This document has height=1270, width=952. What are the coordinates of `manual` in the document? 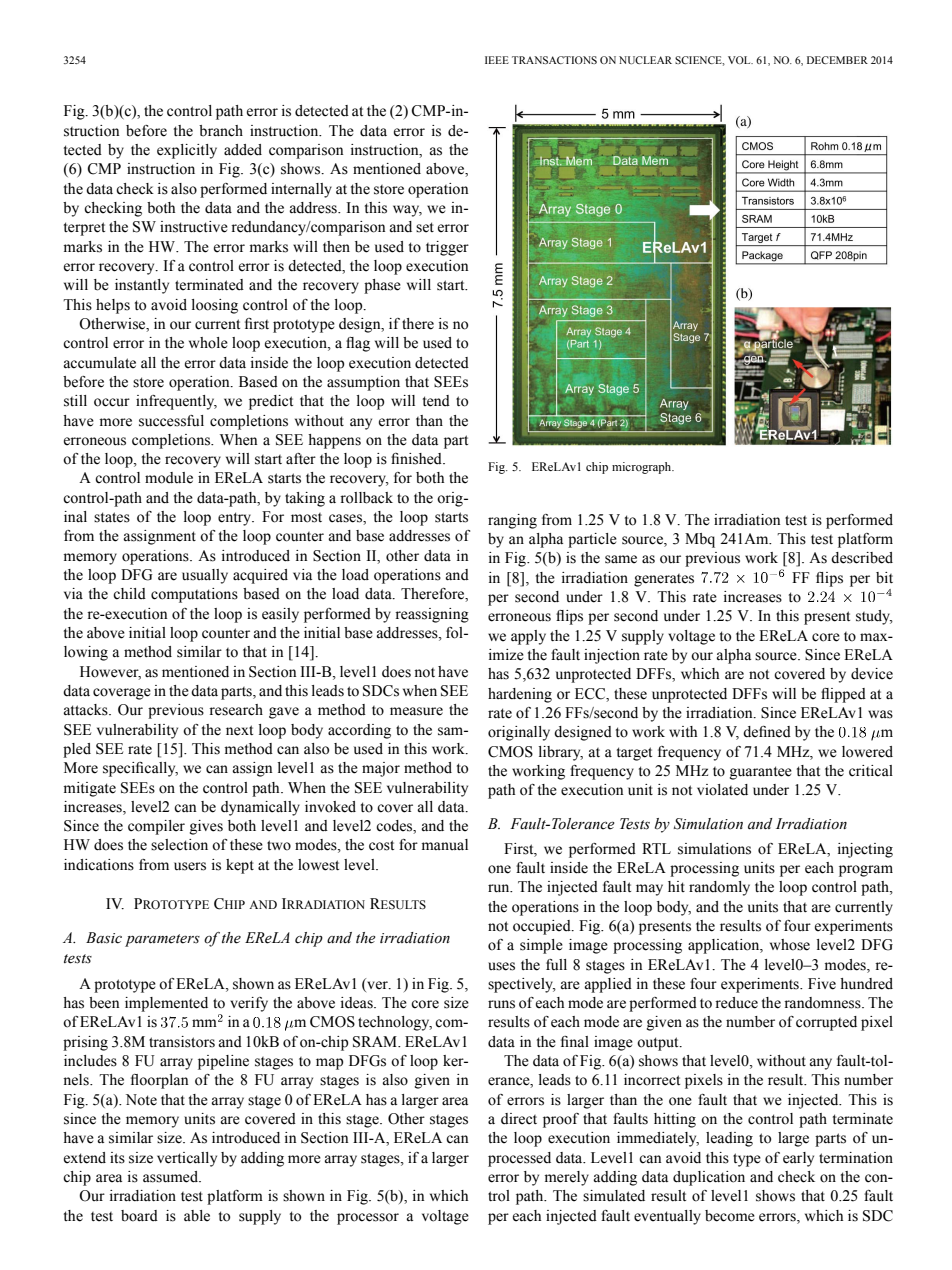 It's located at (445, 844).
